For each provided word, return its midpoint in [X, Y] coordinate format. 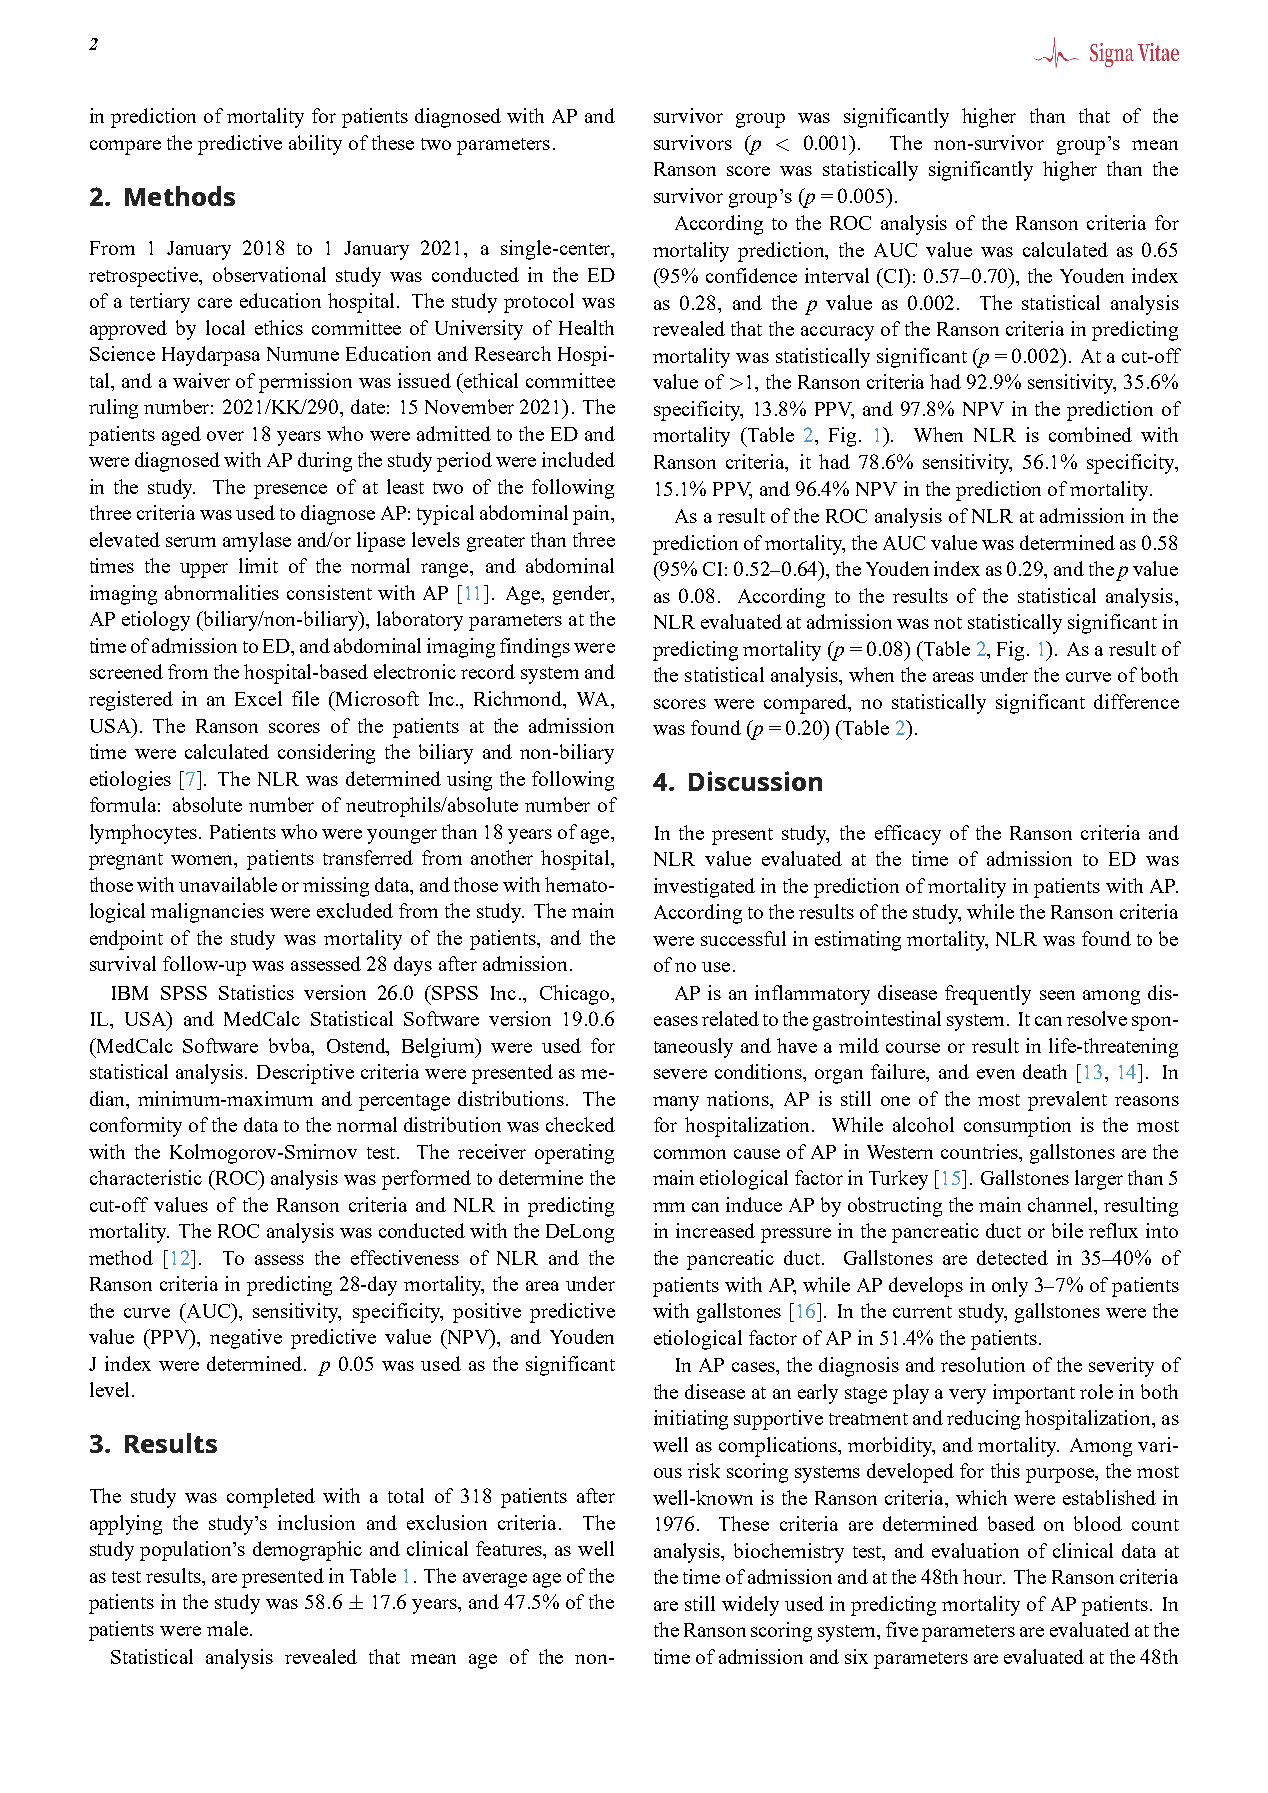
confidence [751, 275]
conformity [136, 1127]
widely [750, 1606]
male [227, 1628]
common [690, 1154]
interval [837, 275]
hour [984, 1576]
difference [1136, 701]
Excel [258, 698]
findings [535, 648]
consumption [1017, 1127]
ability [315, 145]
